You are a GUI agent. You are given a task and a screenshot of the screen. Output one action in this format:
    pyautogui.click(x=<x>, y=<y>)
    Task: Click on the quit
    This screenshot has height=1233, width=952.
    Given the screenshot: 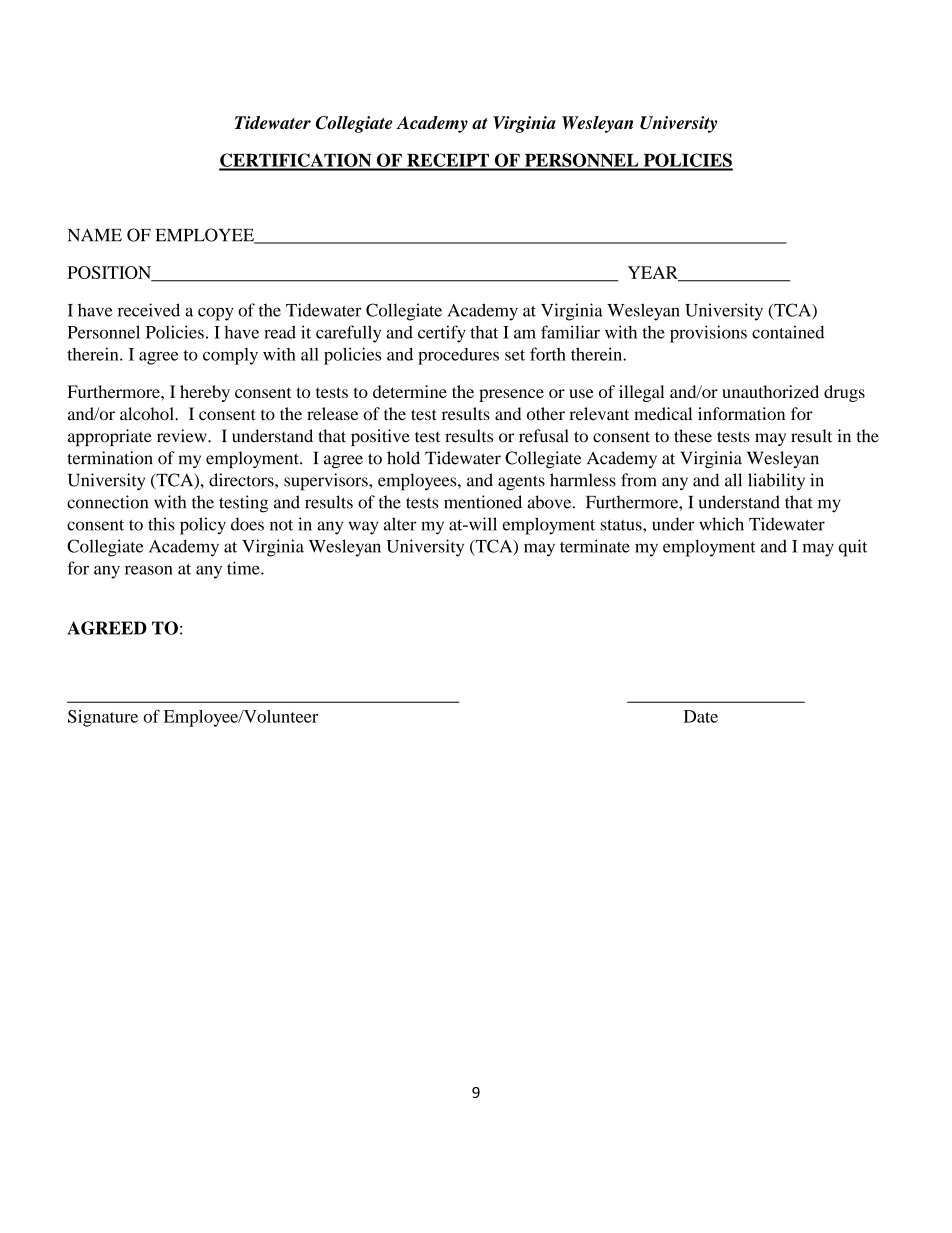 What is the action you would take?
    pyautogui.click(x=853, y=548)
